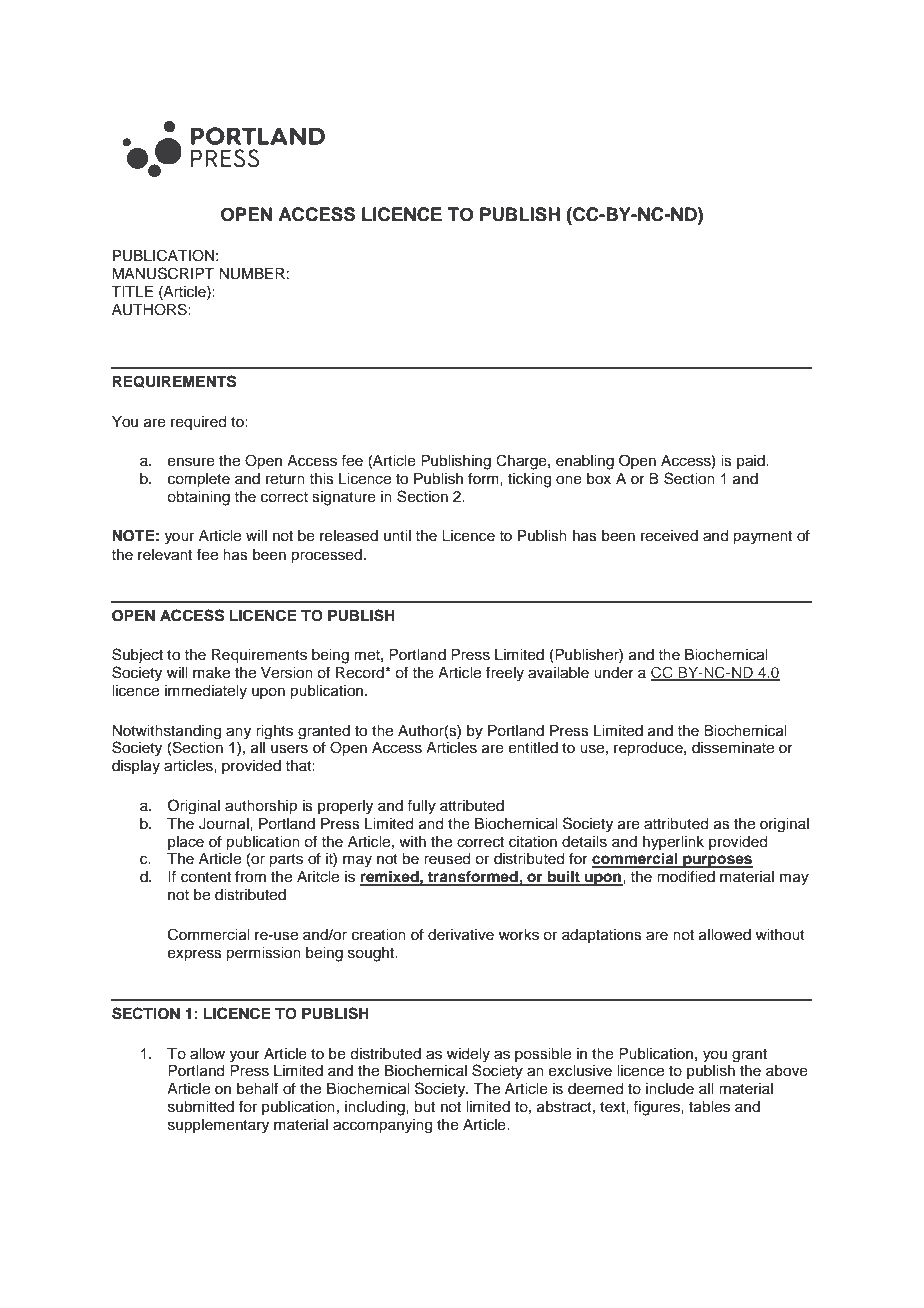 The image size is (924, 1308). What do you see at coordinates (709, 1107) in the screenshot?
I see `tables` at bounding box center [709, 1107].
